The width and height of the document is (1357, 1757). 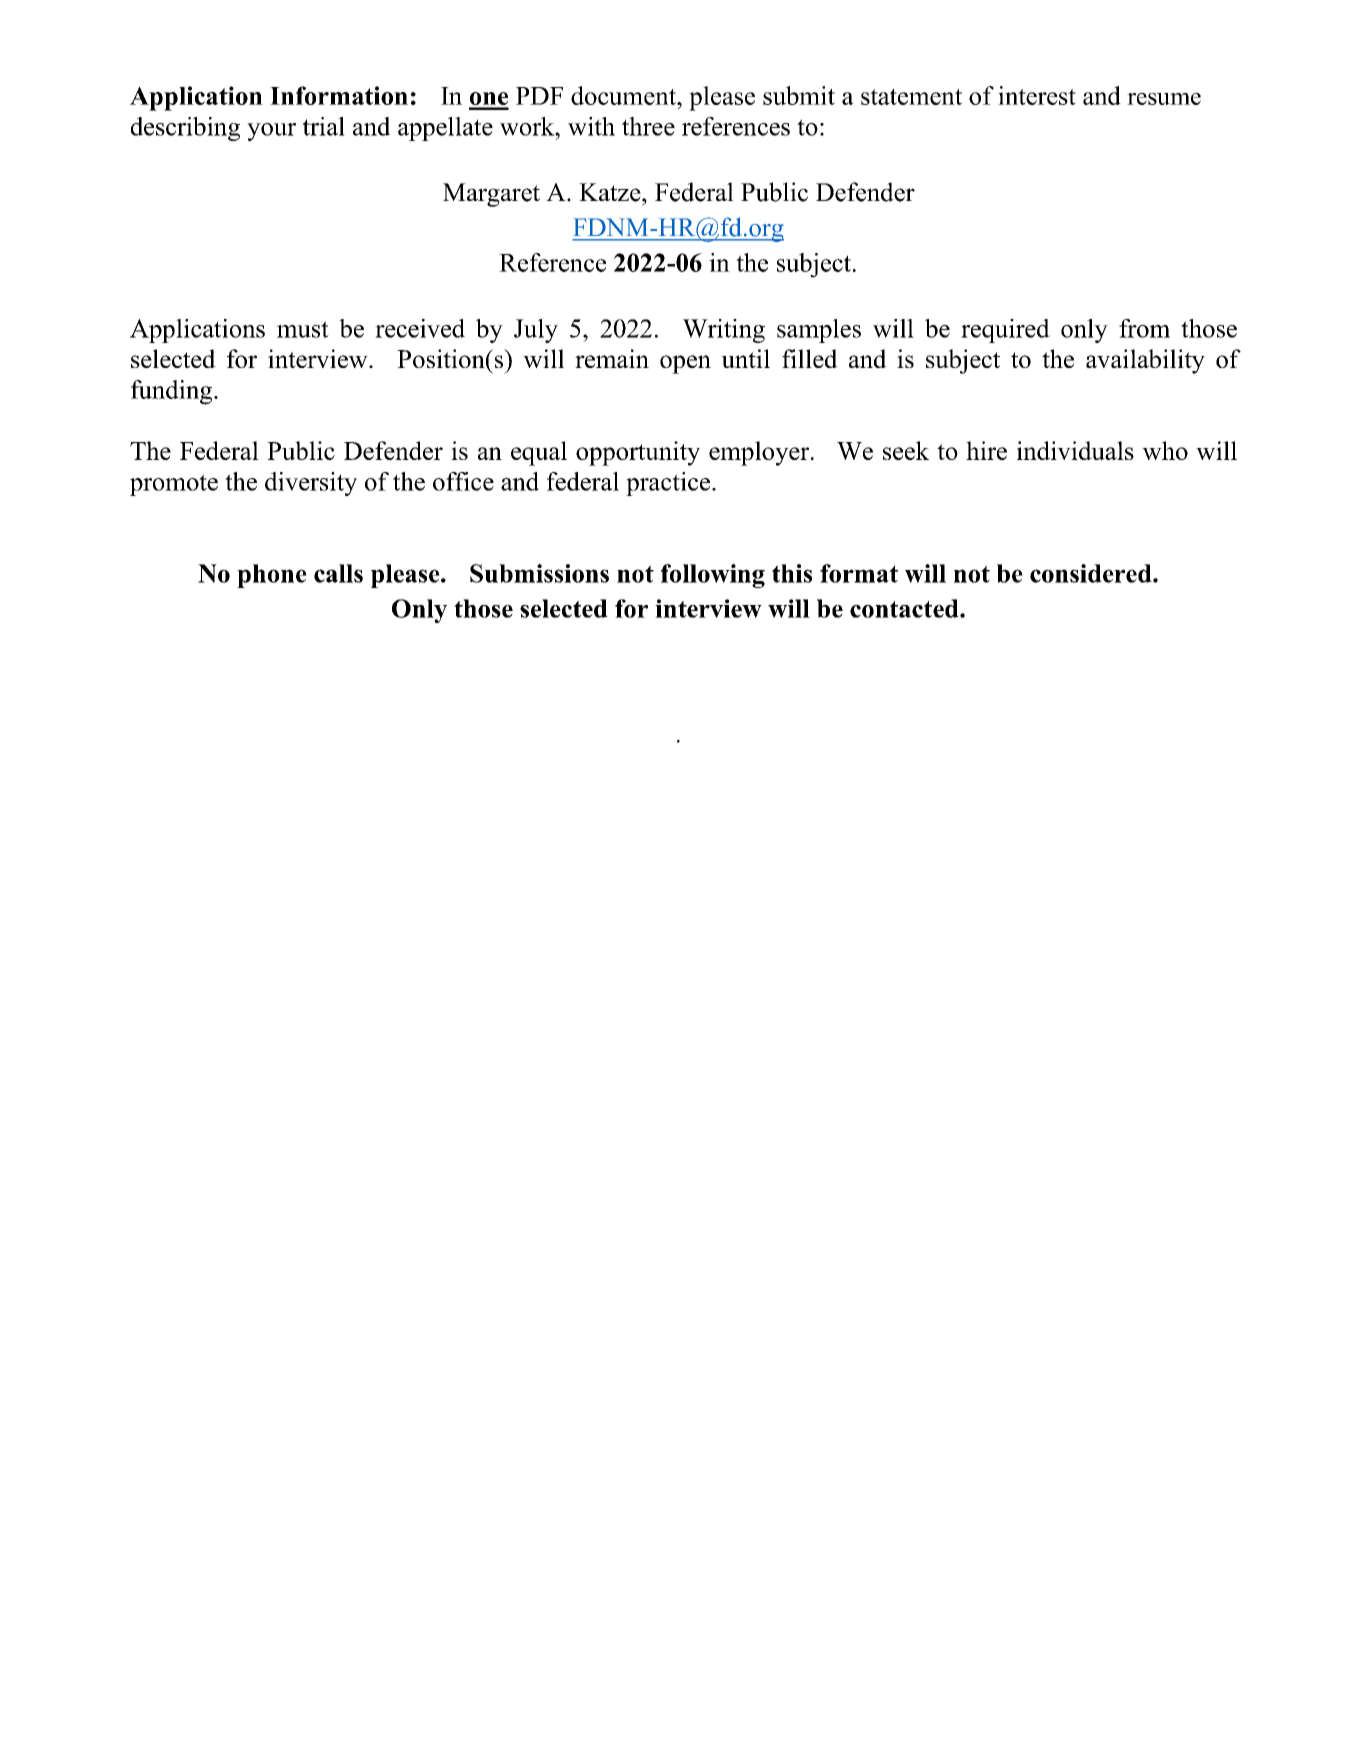 I want to click on diversity, so click(x=311, y=484).
